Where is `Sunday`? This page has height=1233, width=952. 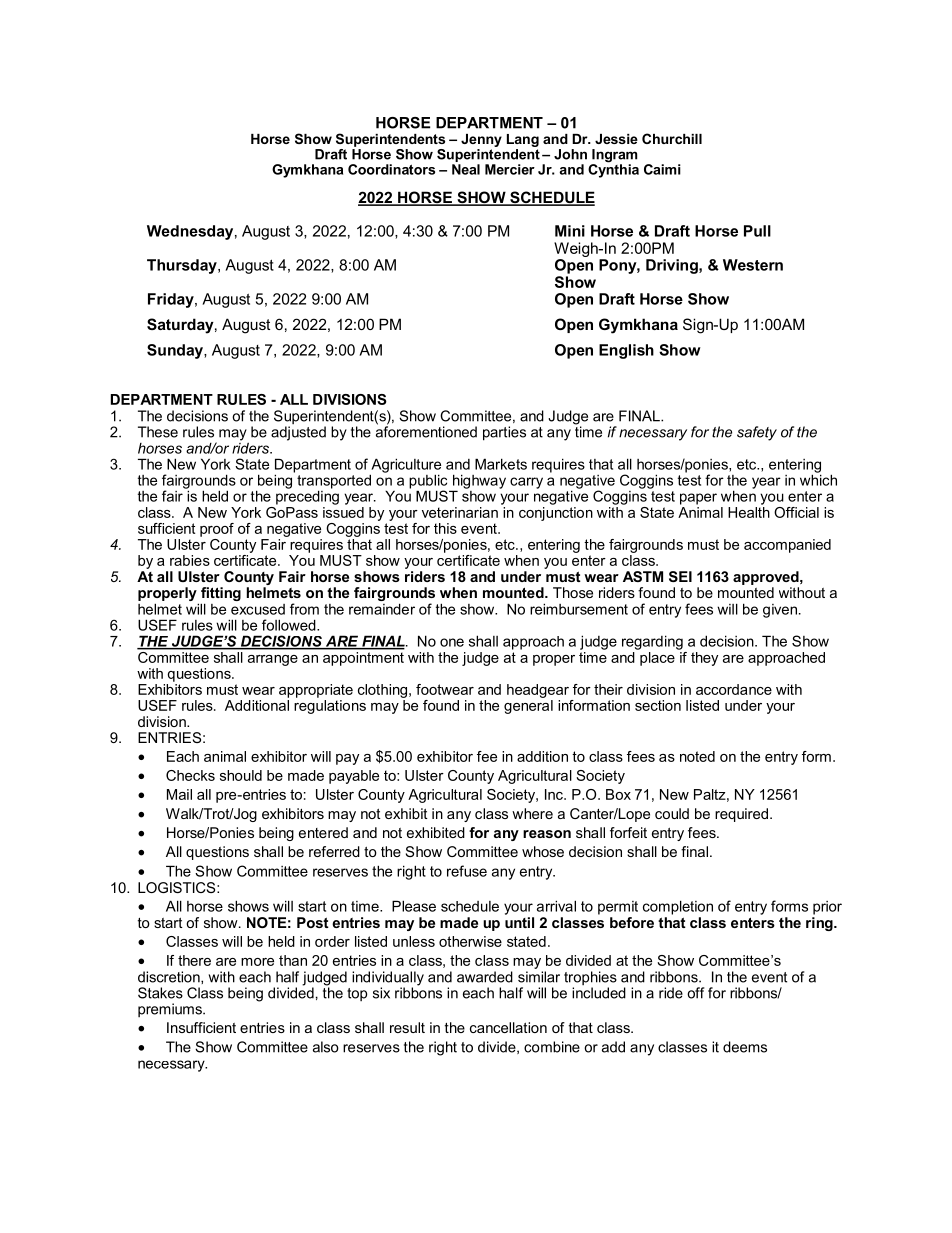 Sunday is located at coordinates (176, 351).
